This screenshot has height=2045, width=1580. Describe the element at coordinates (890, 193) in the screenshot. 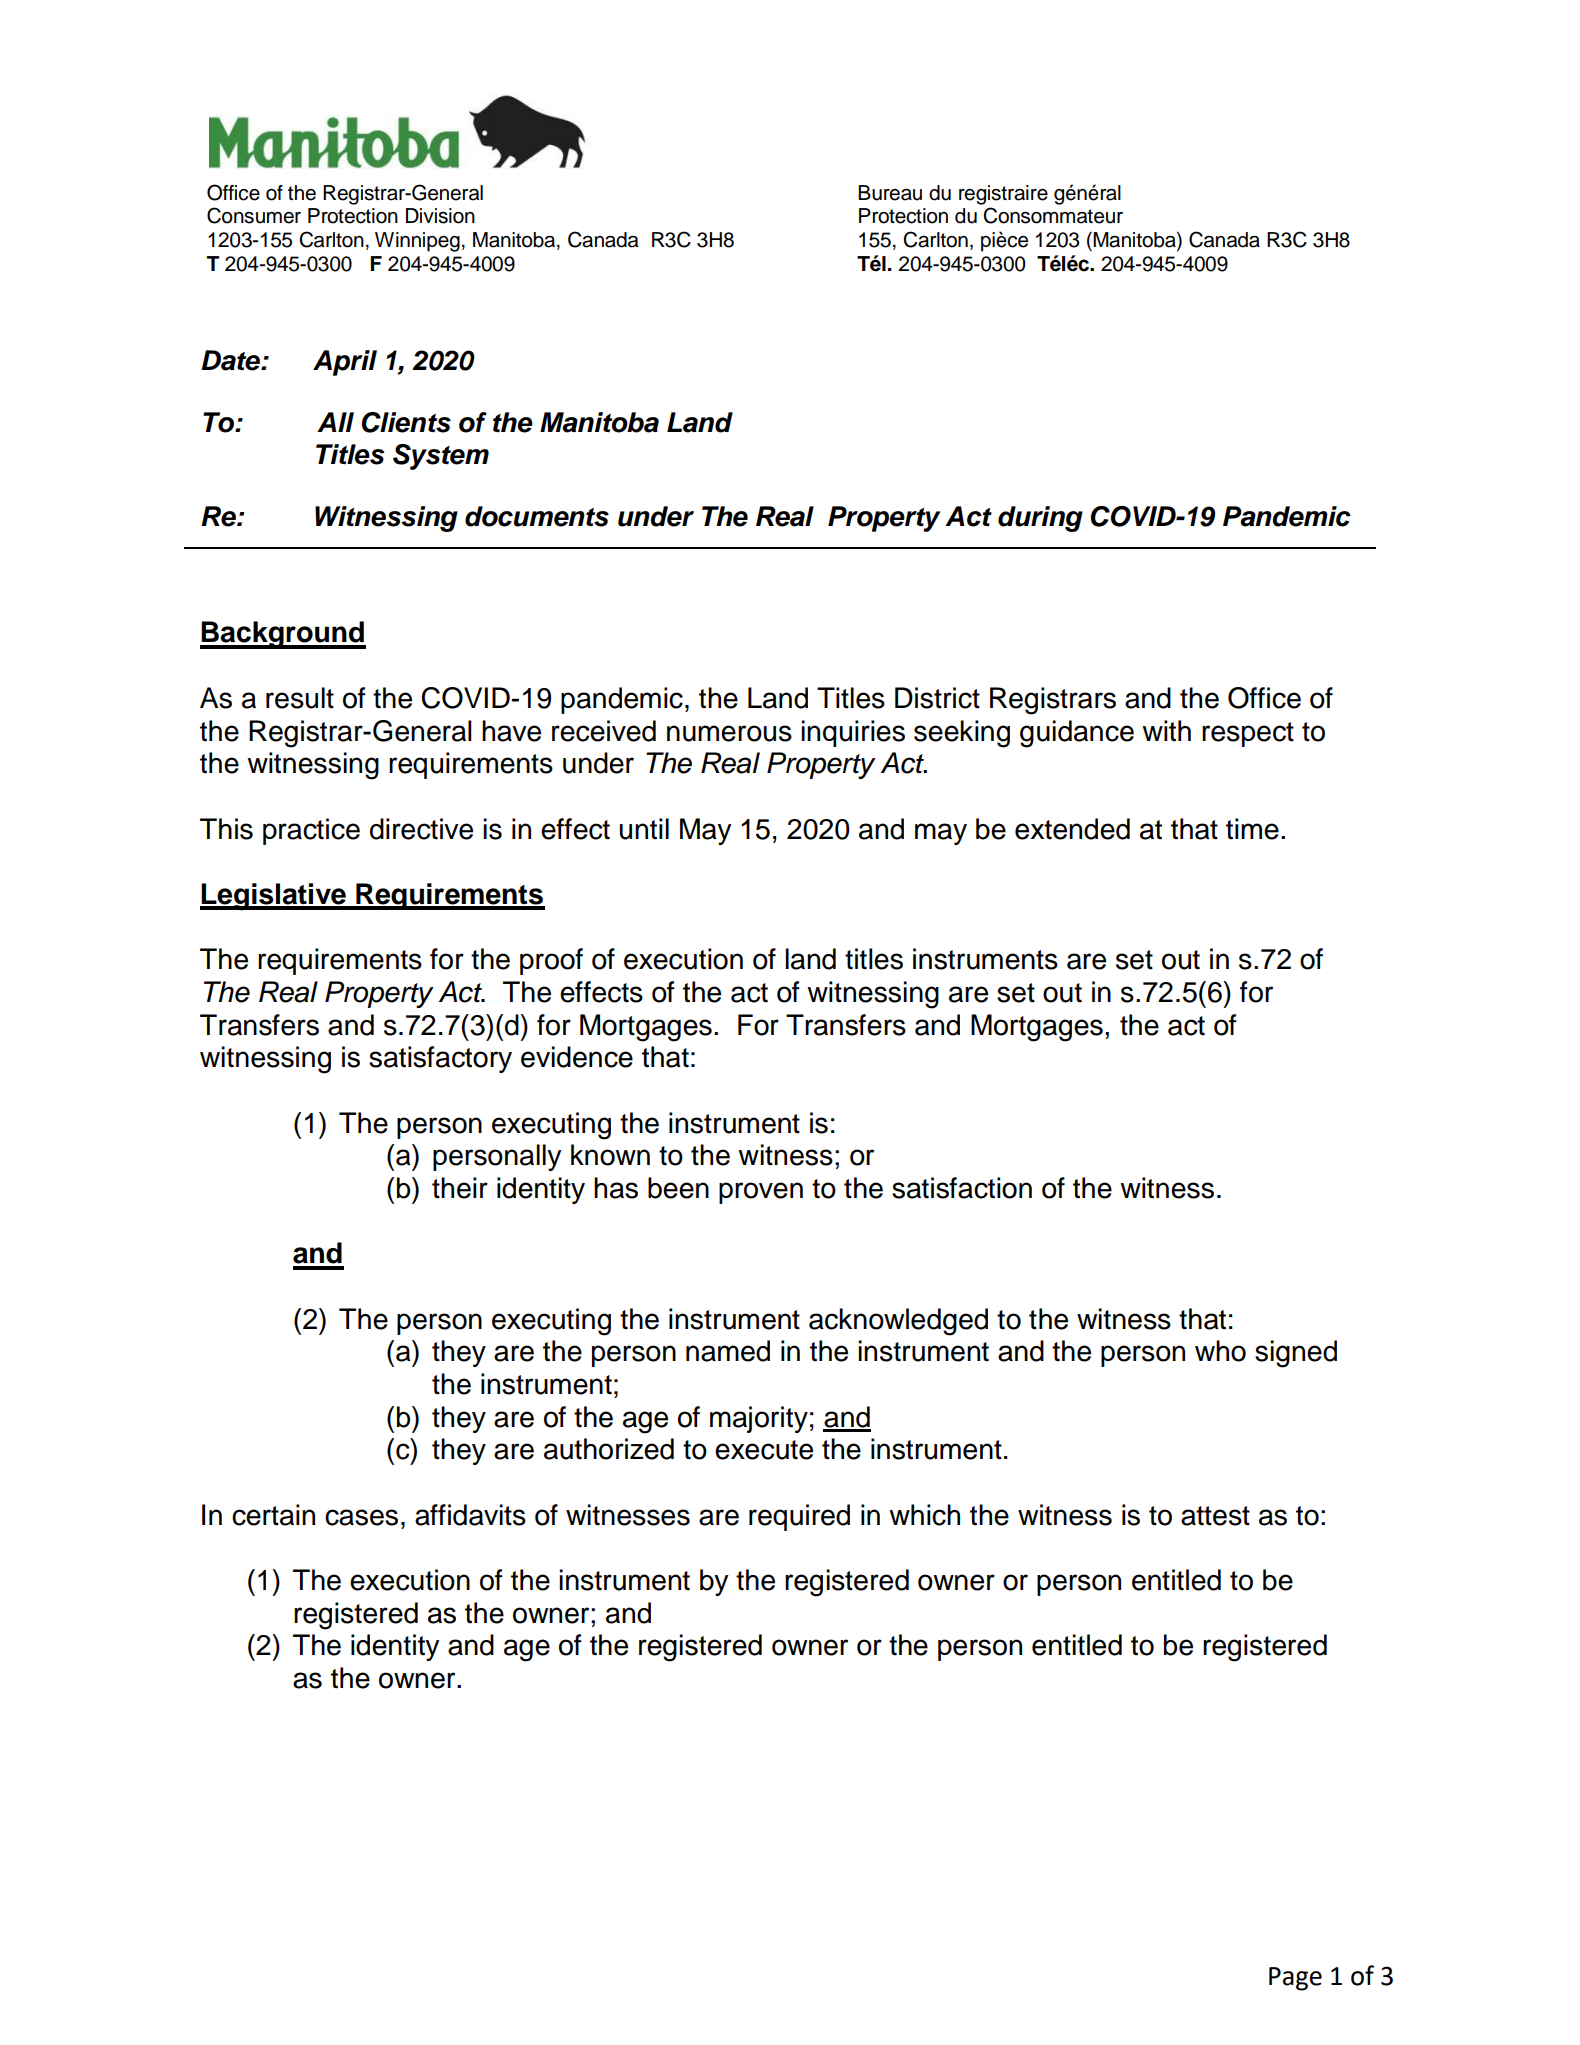

I see `Bureau` at that location.
